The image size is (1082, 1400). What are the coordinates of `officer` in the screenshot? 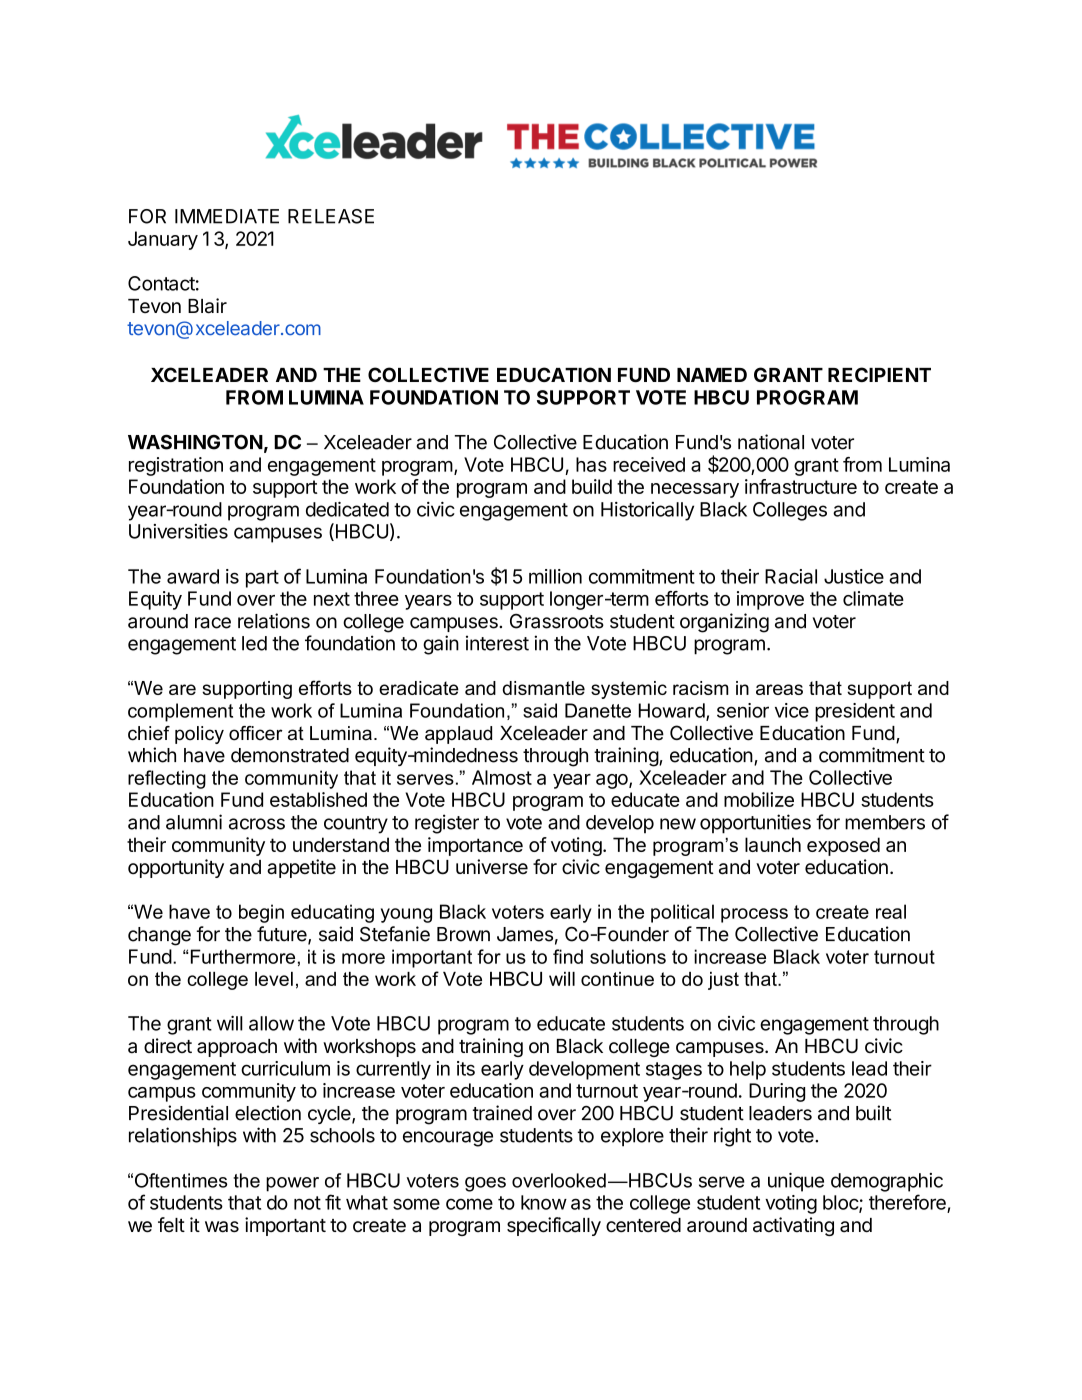 It's located at (256, 733).
